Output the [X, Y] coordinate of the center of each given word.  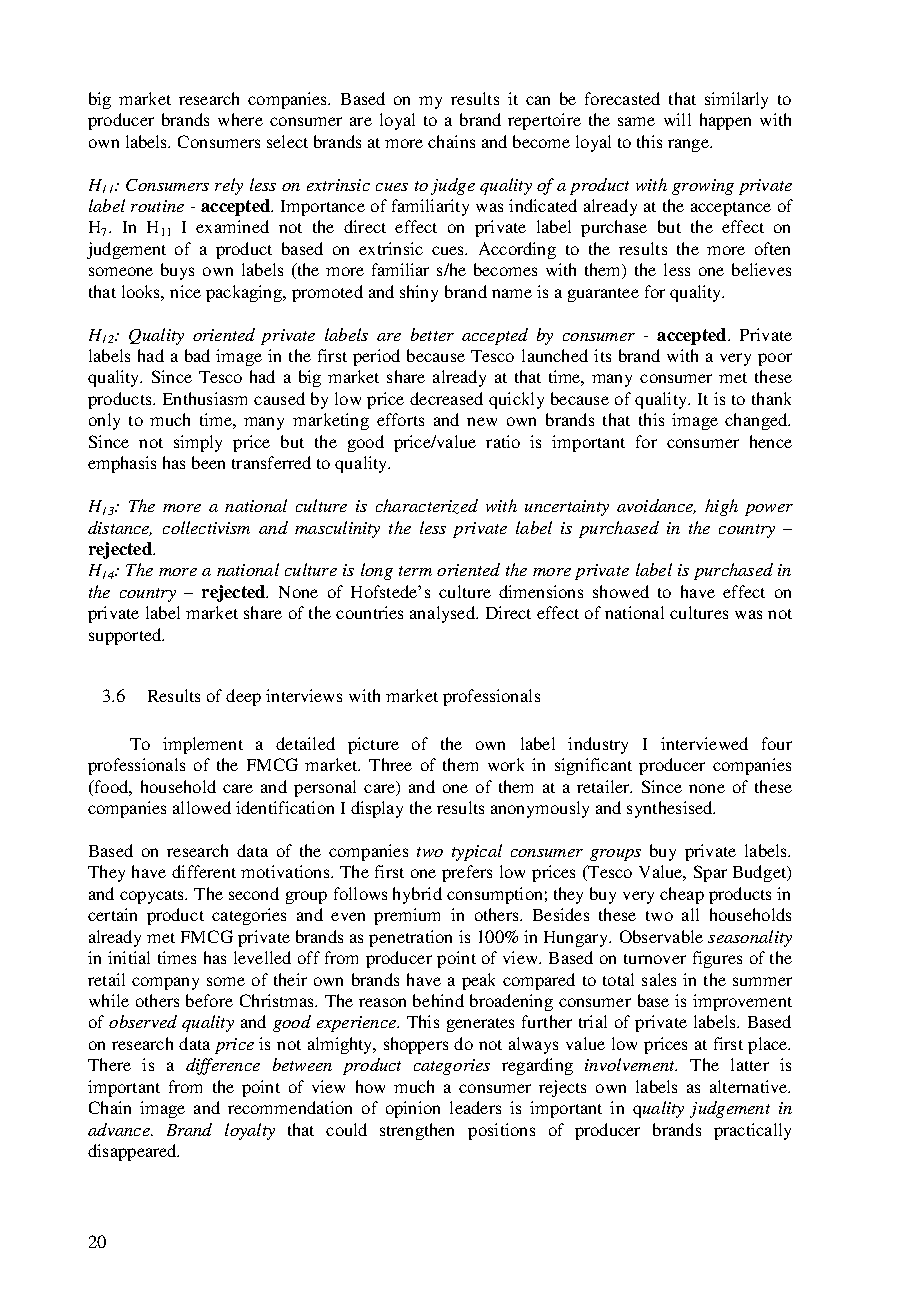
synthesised [671, 809]
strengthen [417, 1131]
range [689, 145]
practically [752, 1131]
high [721, 507]
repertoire [544, 121]
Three [390, 764]
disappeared [133, 1152]
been [208, 462]
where [240, 119]
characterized [427, 506]
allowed [202, 807]
